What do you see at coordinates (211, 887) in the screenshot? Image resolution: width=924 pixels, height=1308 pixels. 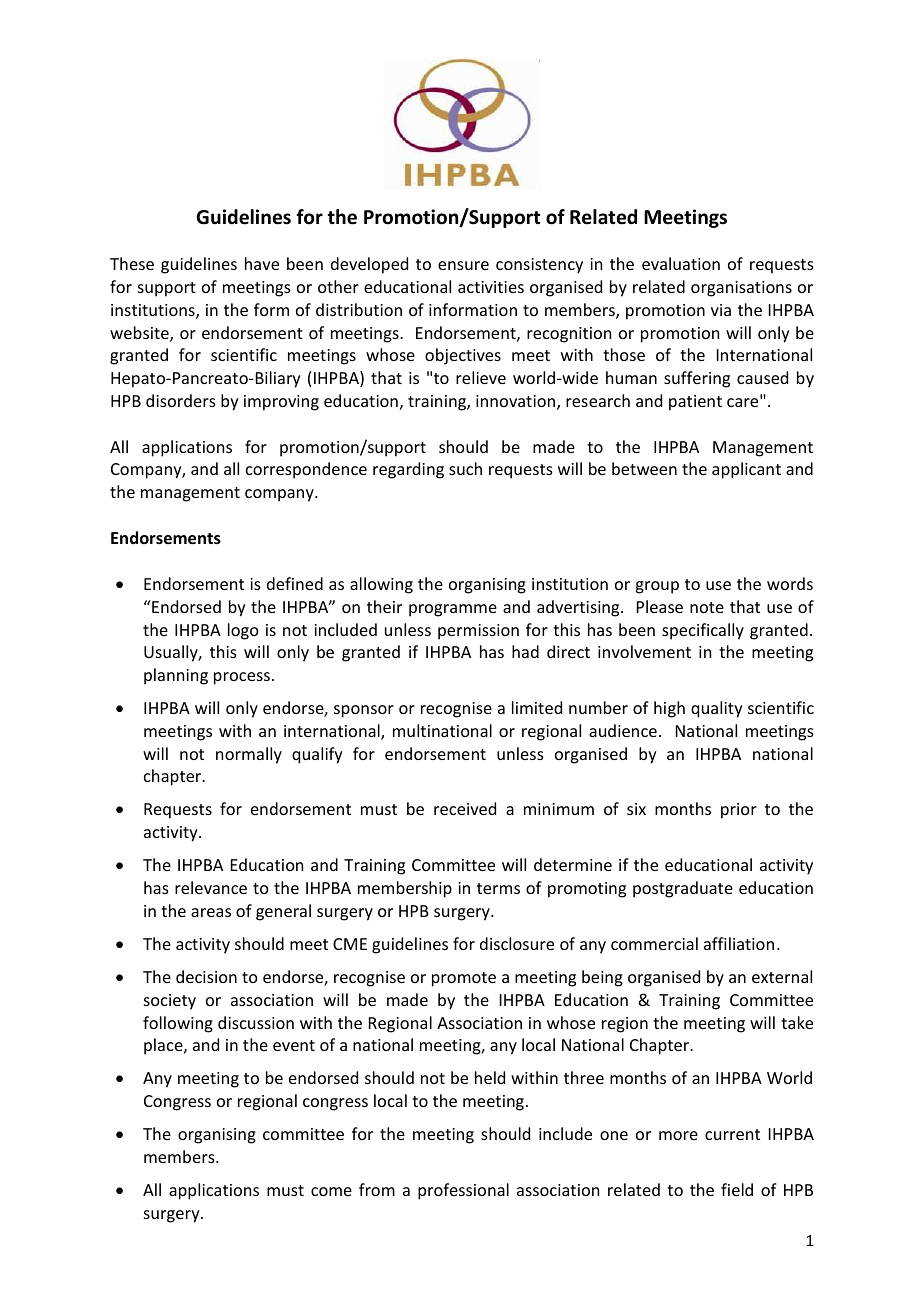 I see `relevance` at bounding box center [211, 887].
